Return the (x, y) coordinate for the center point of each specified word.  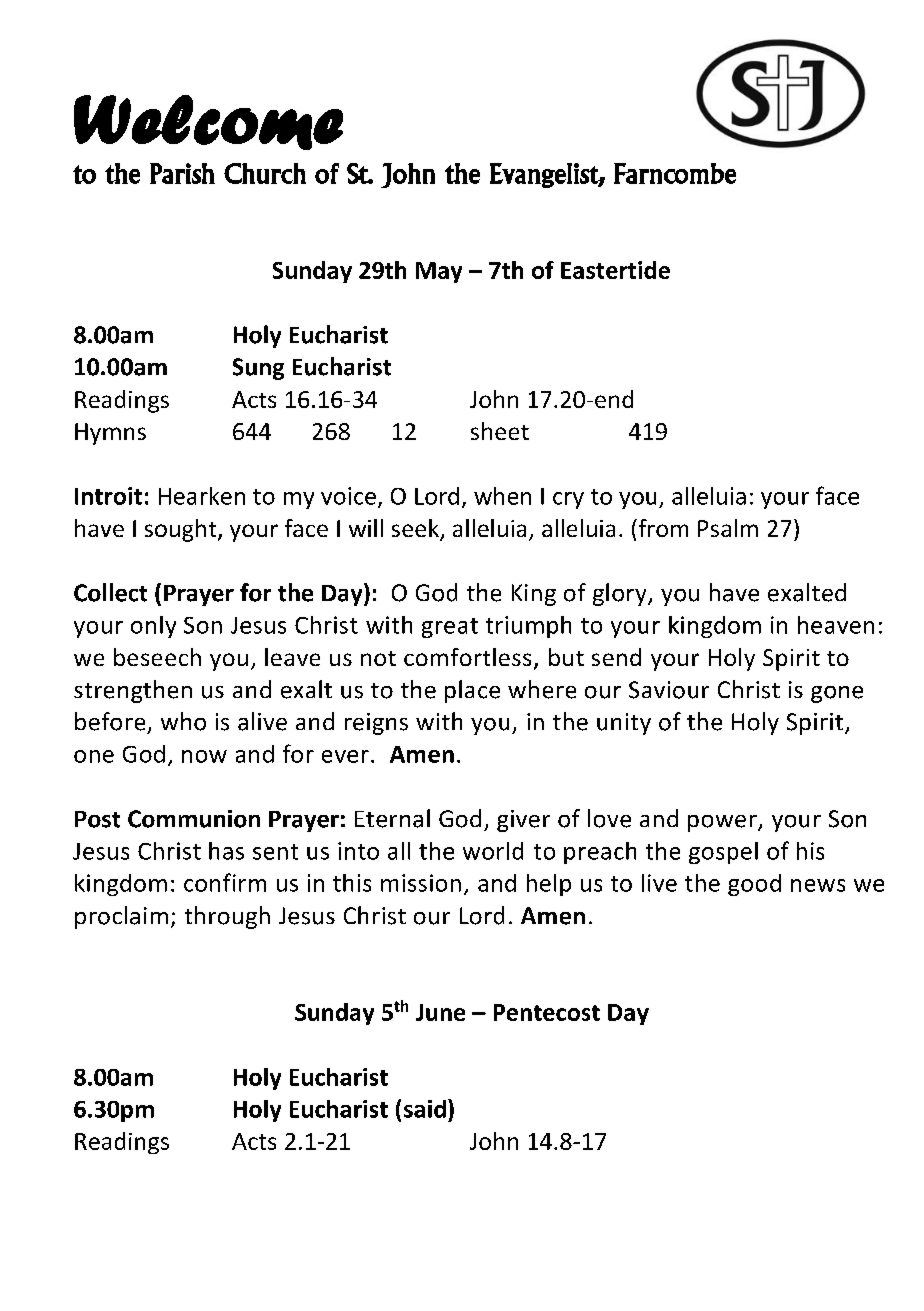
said (425, 1109)
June (440, 1012)
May (439, 272)
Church (265, 173)
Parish (182, 173)
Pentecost (547, 1012)
